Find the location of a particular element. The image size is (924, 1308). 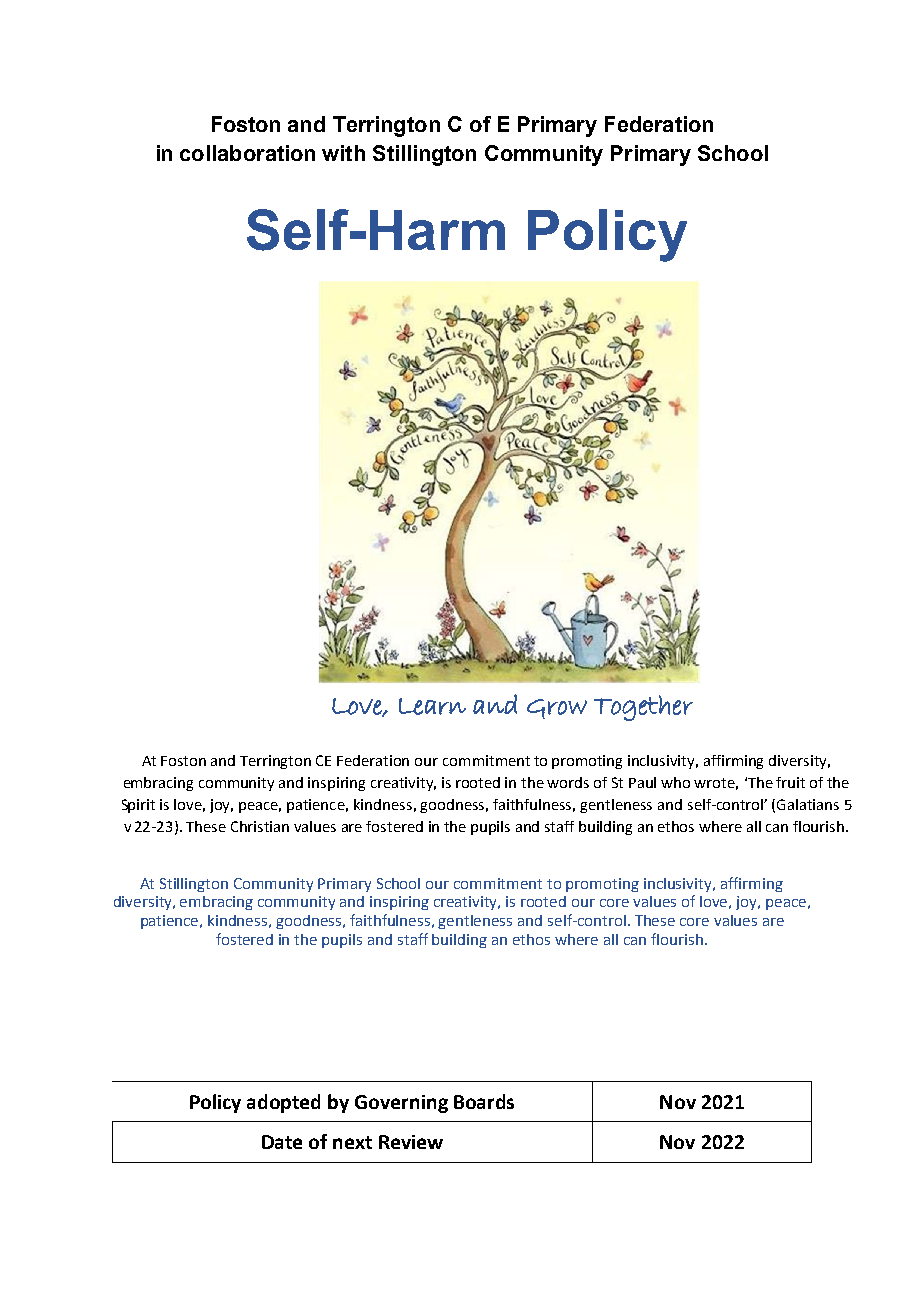

Paul is located at coordinates (642, 782).
